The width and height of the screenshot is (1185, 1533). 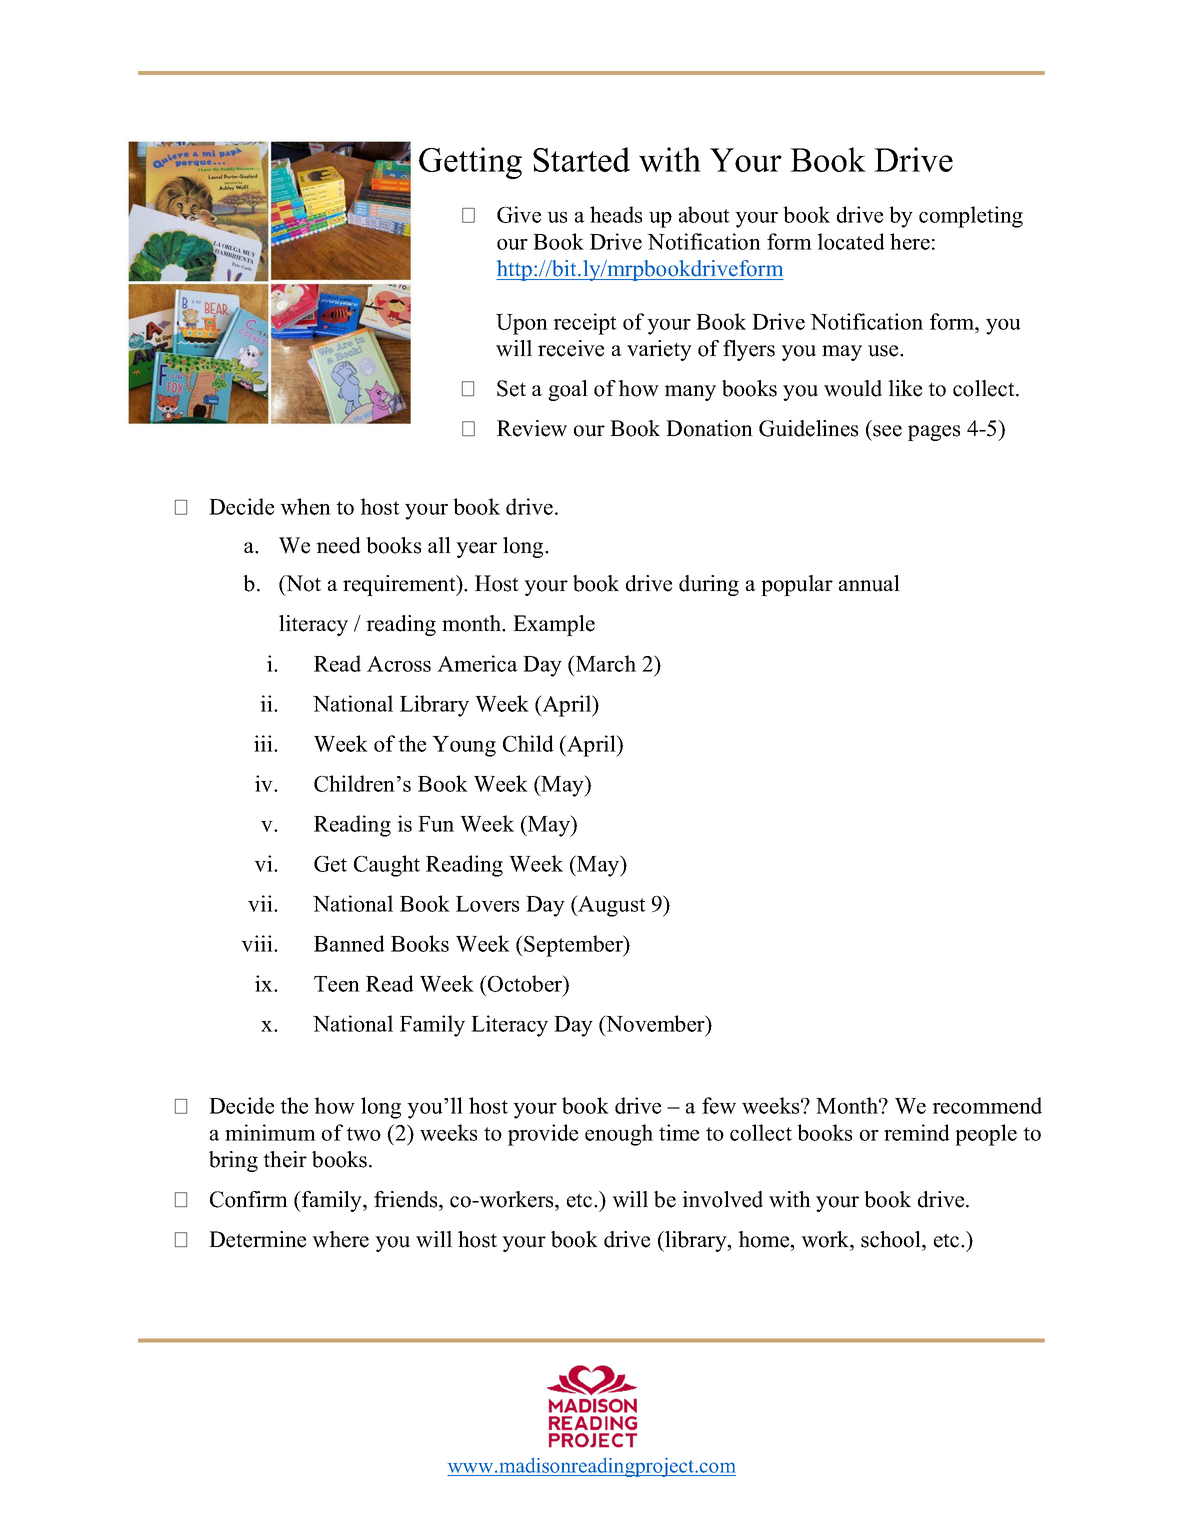 What do you see at coordinates (470, 163) in the screenshot?
I see `Getting` at bounding box center [470, 163].
